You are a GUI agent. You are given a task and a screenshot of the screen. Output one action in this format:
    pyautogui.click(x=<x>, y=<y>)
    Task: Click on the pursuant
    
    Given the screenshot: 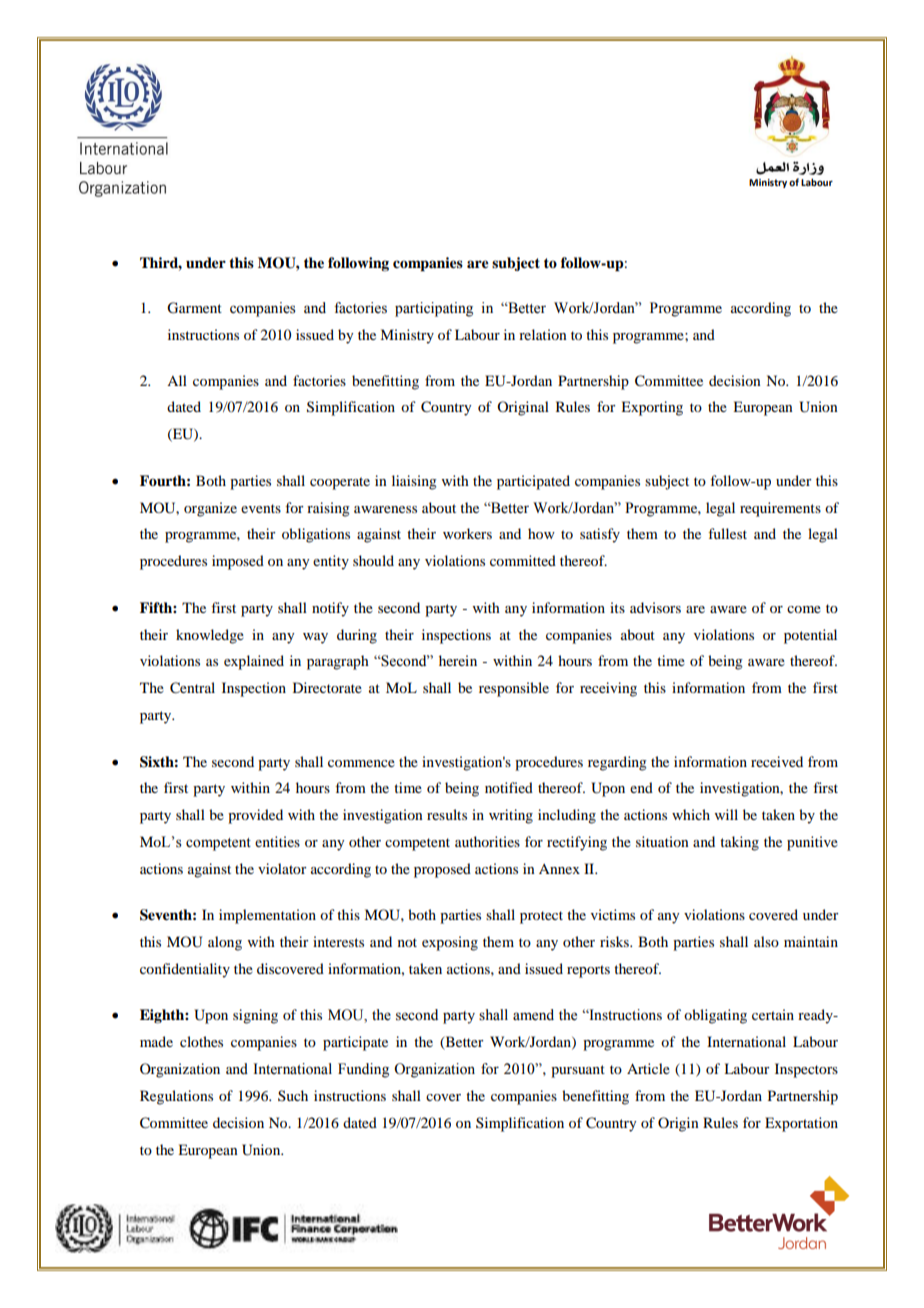 What is the action you would take?
    pyautogui.click(x=578, y=1071)
